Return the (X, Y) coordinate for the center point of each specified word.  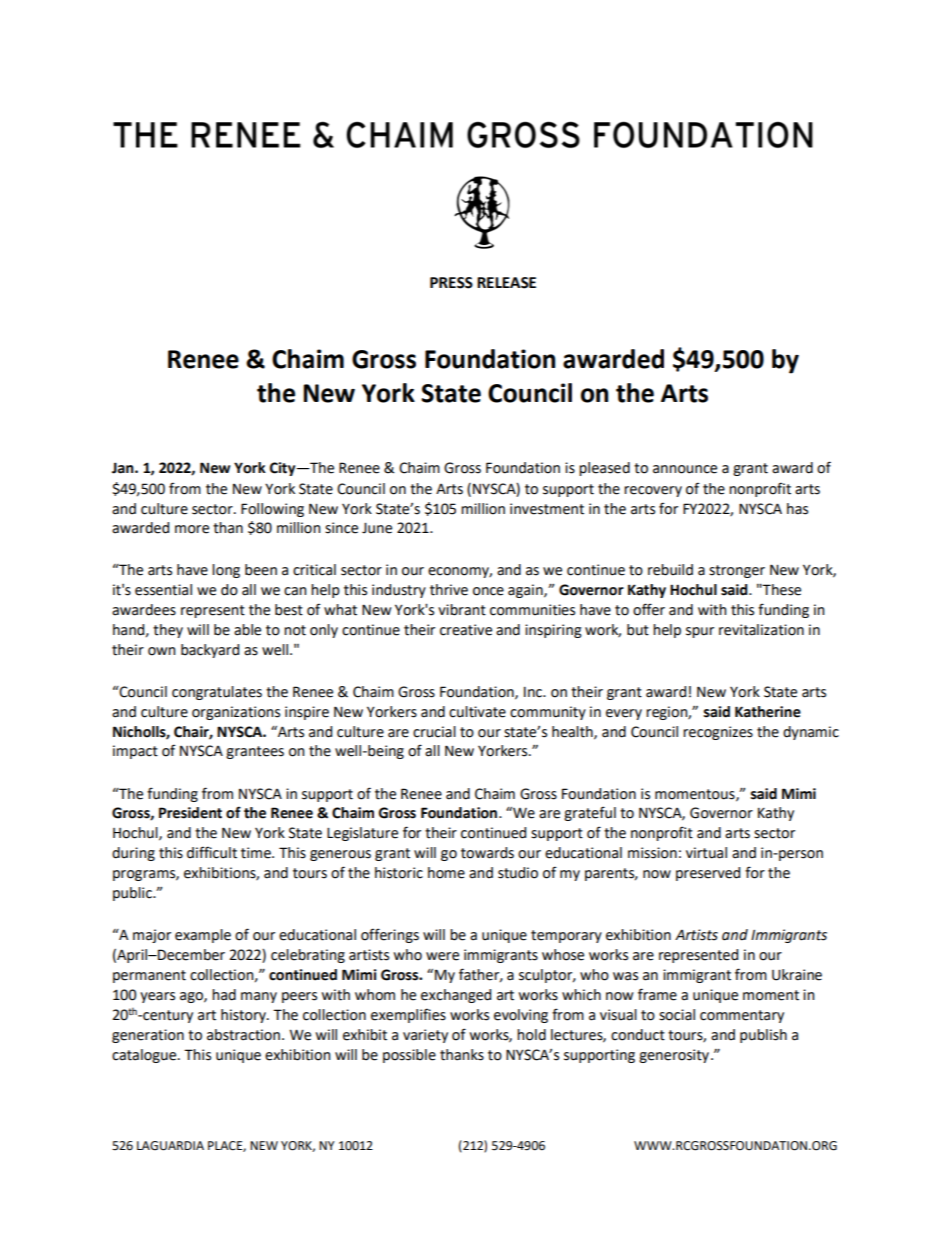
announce (685, 469)
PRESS (451, 283)
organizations (236, 713)
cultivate (477, 712)
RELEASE (506, 283)
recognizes (718, 733)
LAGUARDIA (170, 1146)
